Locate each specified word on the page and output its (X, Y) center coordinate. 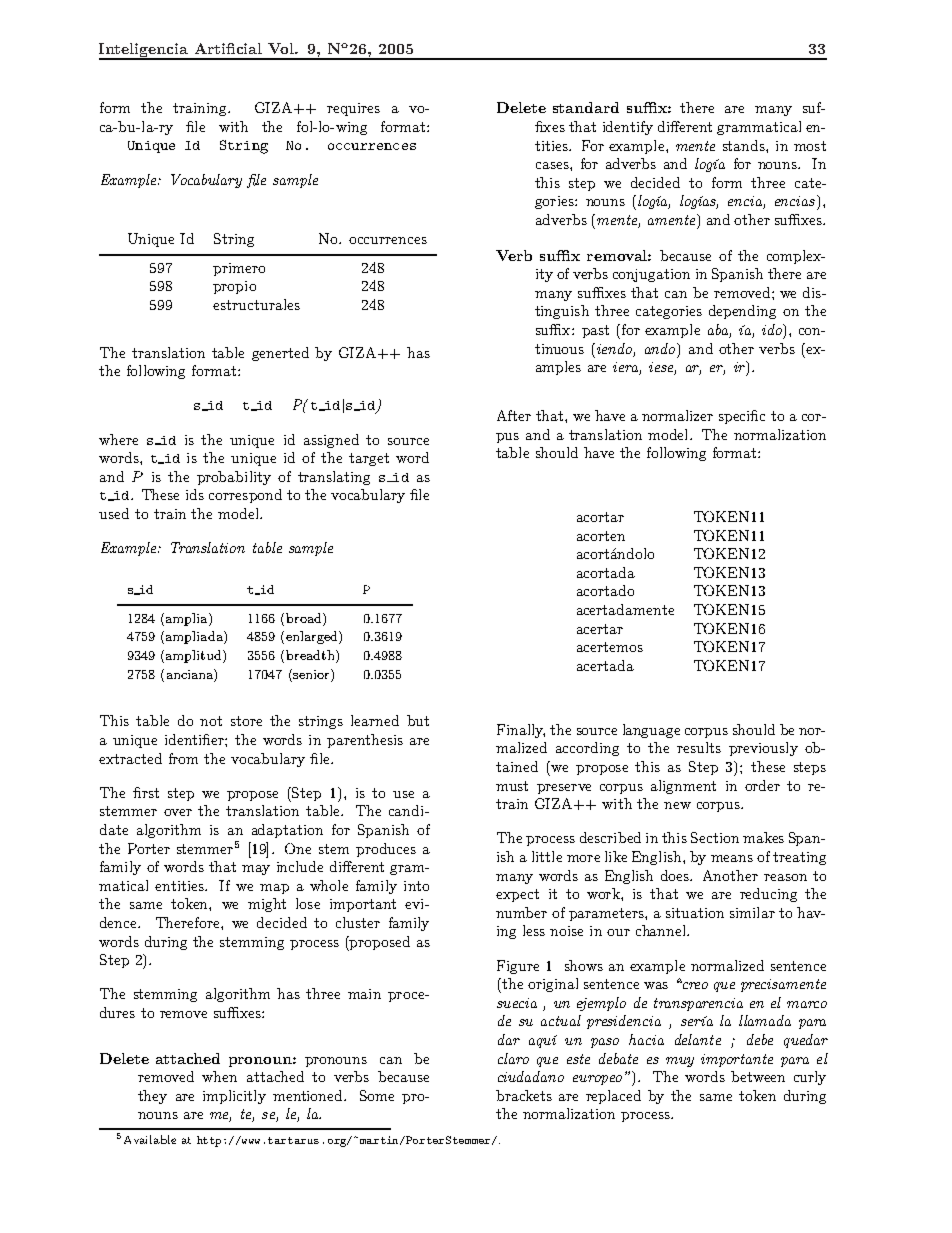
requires (353, 109)
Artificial (228, 48)
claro (513, 1058)
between (758, 1076)
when (219, 1076)
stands (745, 145)
